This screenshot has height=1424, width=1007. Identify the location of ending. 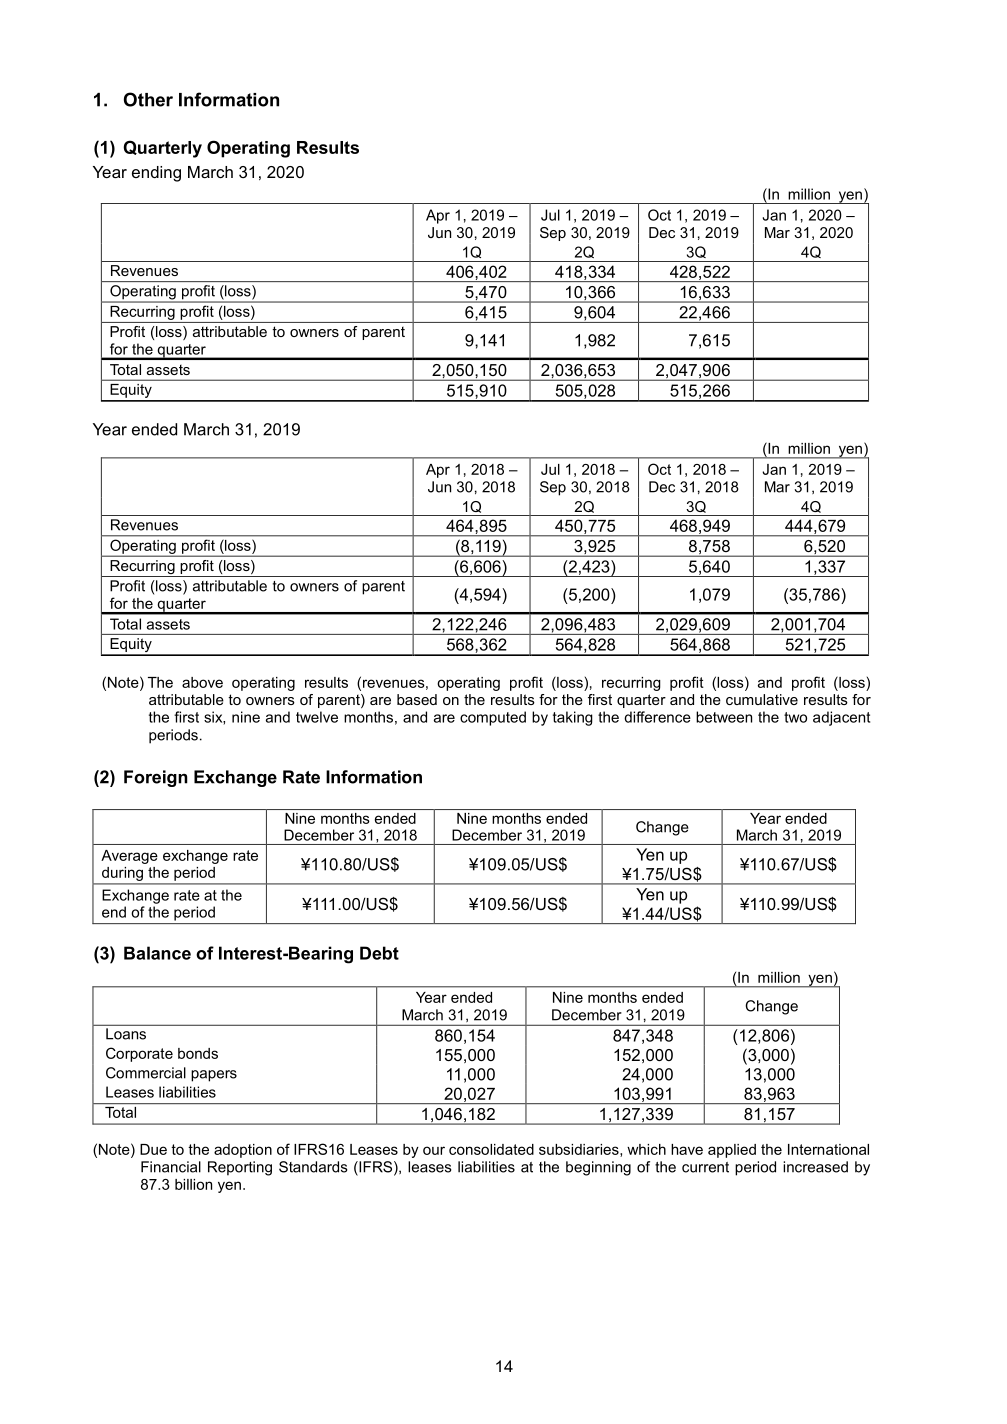
(156, 174).
